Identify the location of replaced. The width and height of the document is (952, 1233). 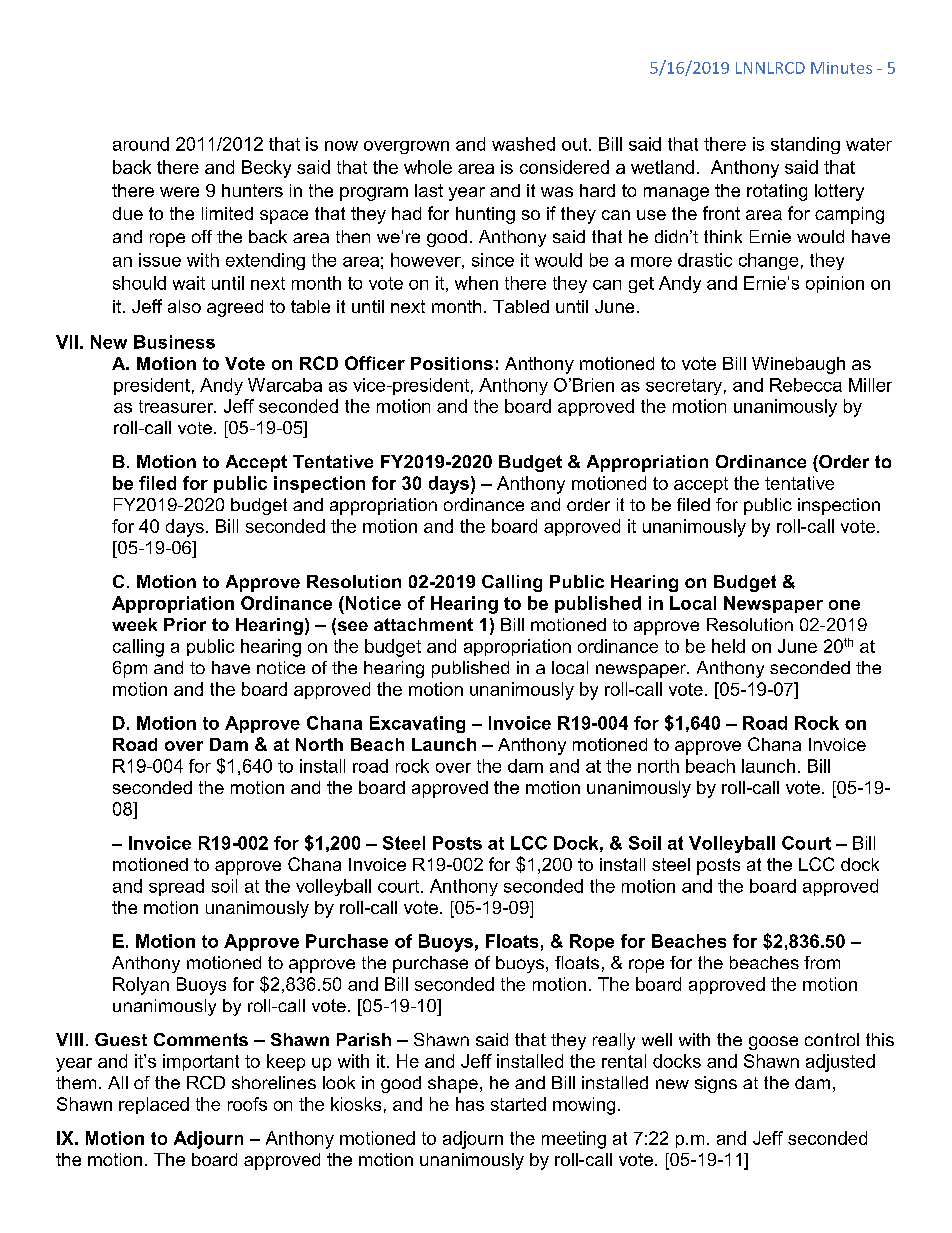
(154, 1105).
